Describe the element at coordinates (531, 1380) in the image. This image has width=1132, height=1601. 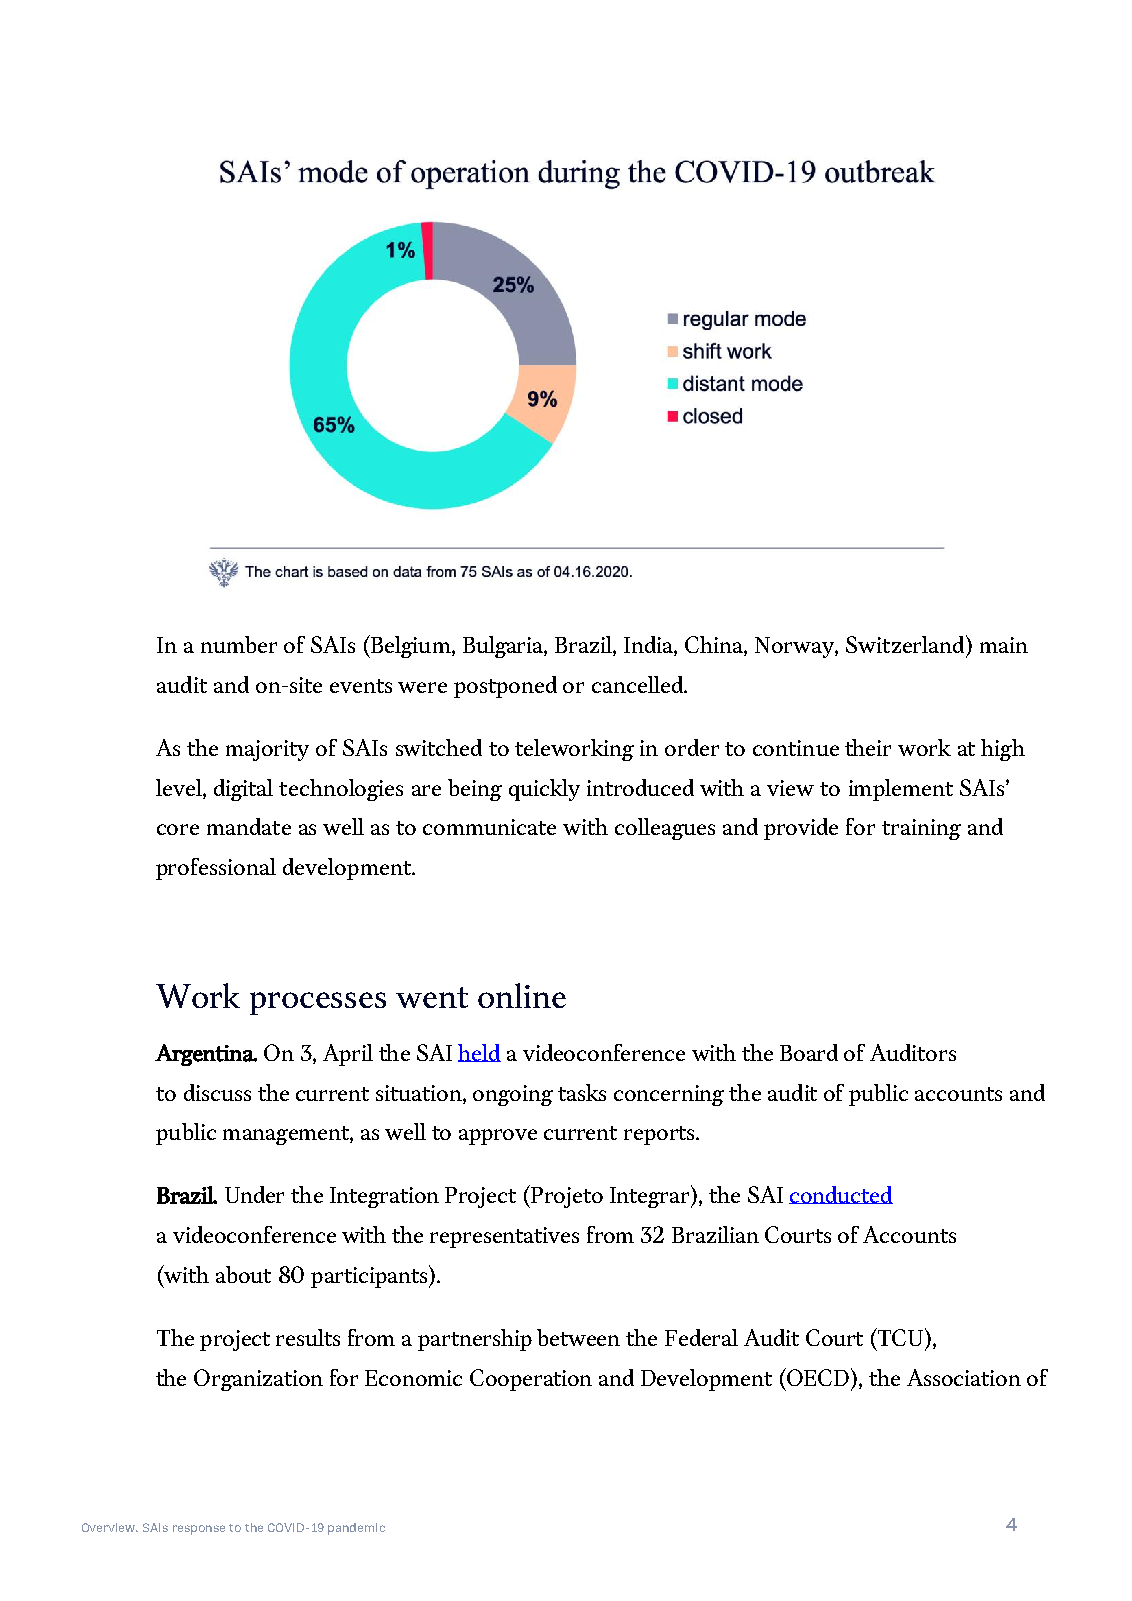
I see `Cooperation` at that location.
